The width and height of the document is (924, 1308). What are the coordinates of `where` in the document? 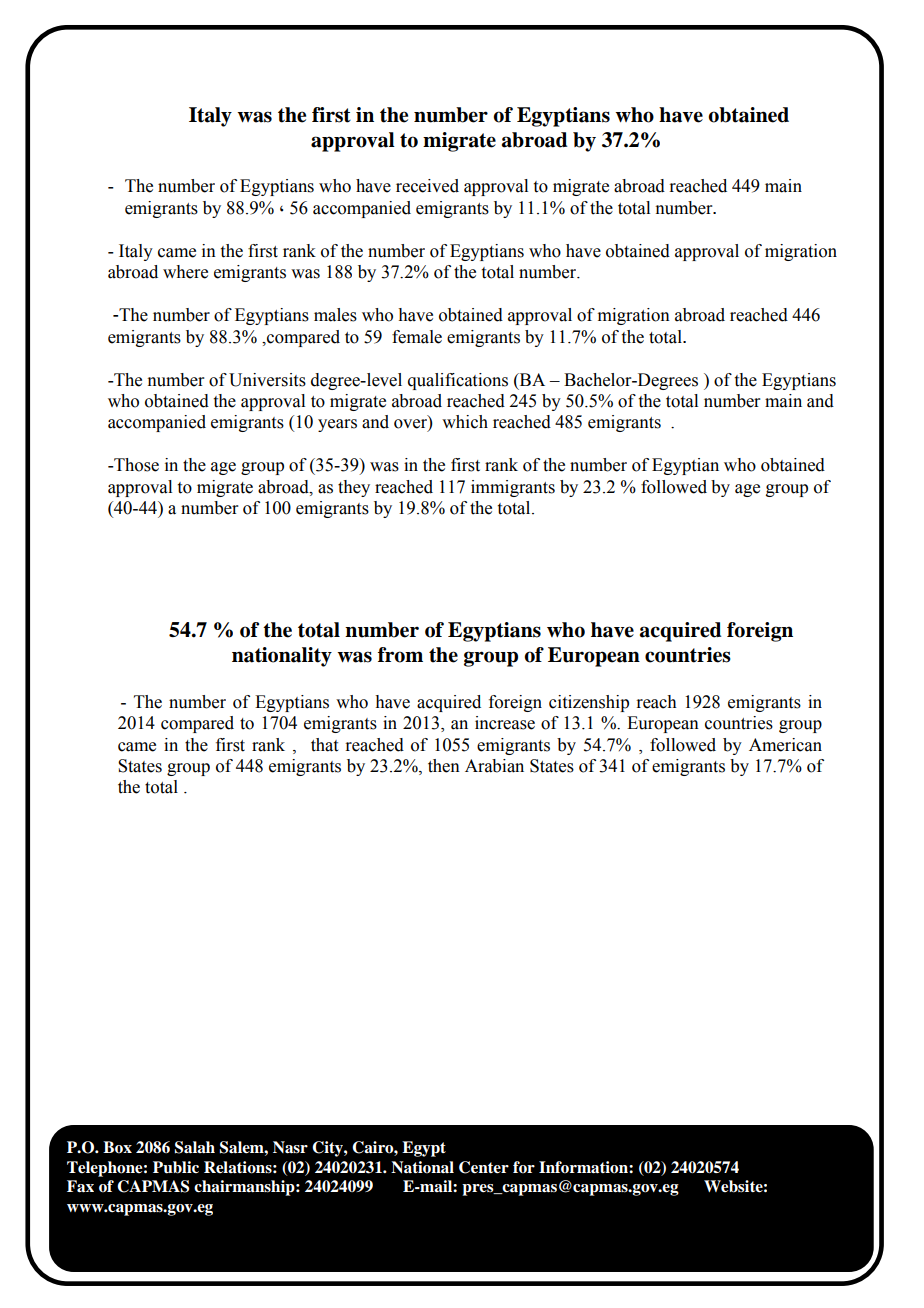 It's located at (185, 272).
